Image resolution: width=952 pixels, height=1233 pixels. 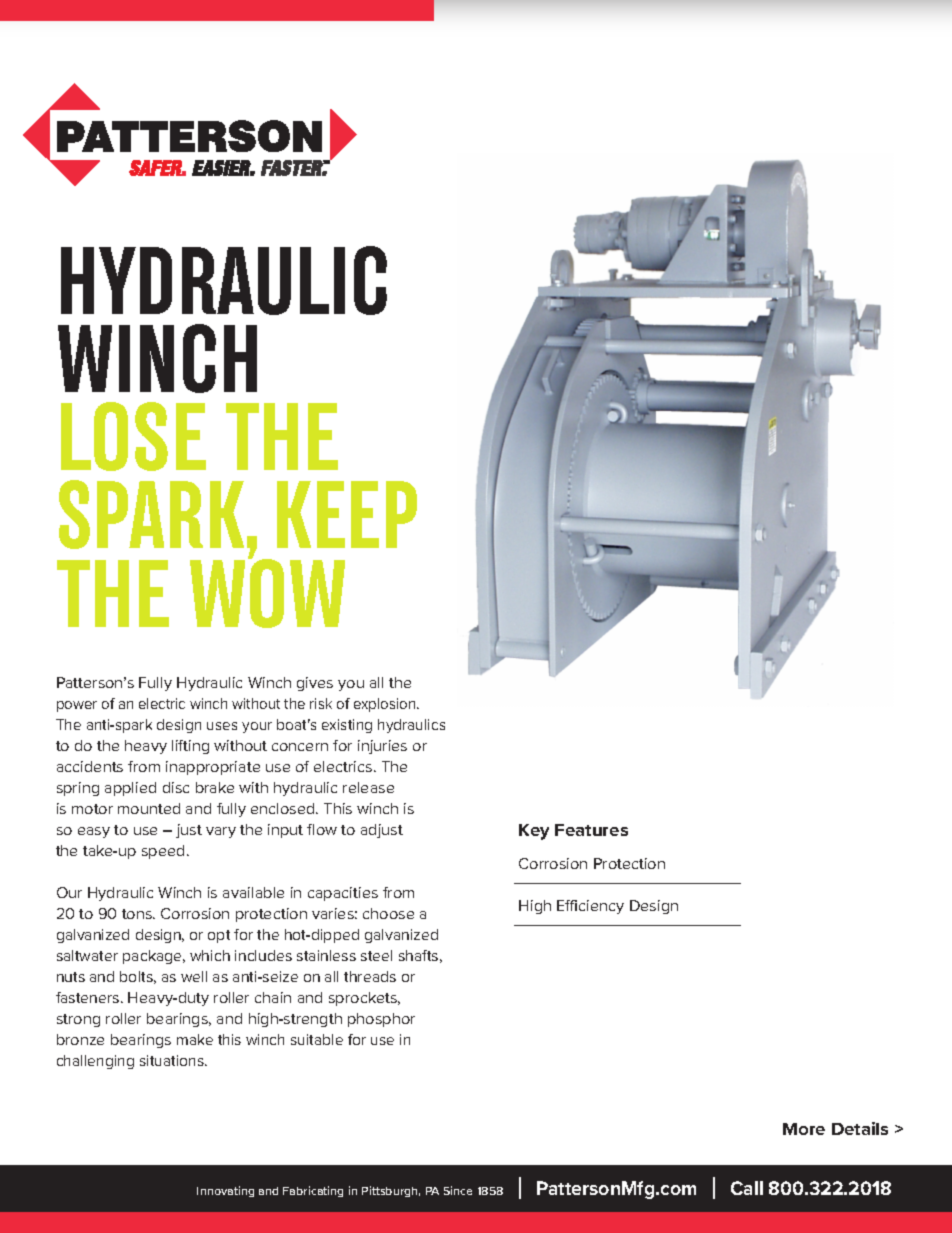 I want to click on existing, so click(x=347, y=726).
